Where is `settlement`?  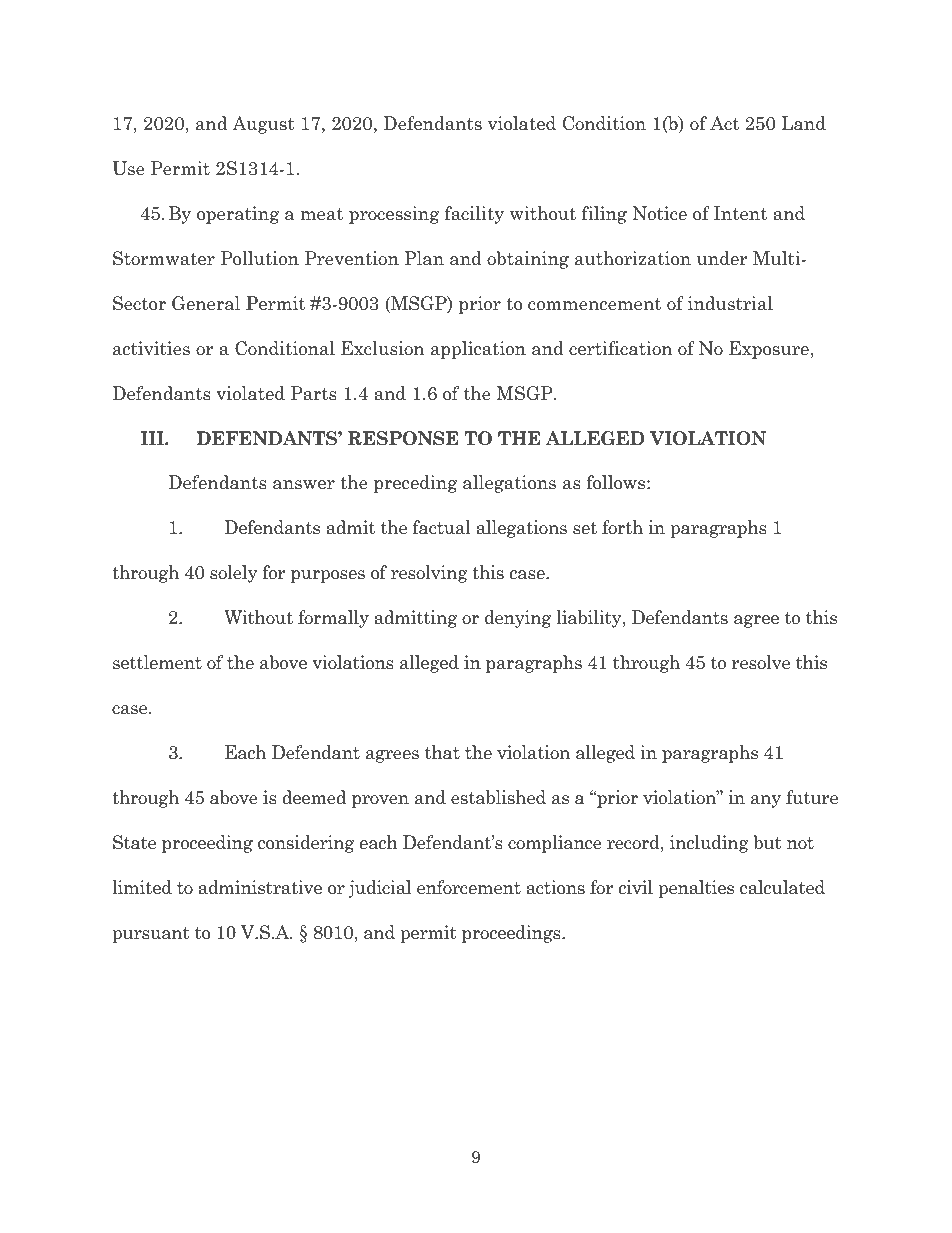
settlement is located at coordinates (157, 662).
